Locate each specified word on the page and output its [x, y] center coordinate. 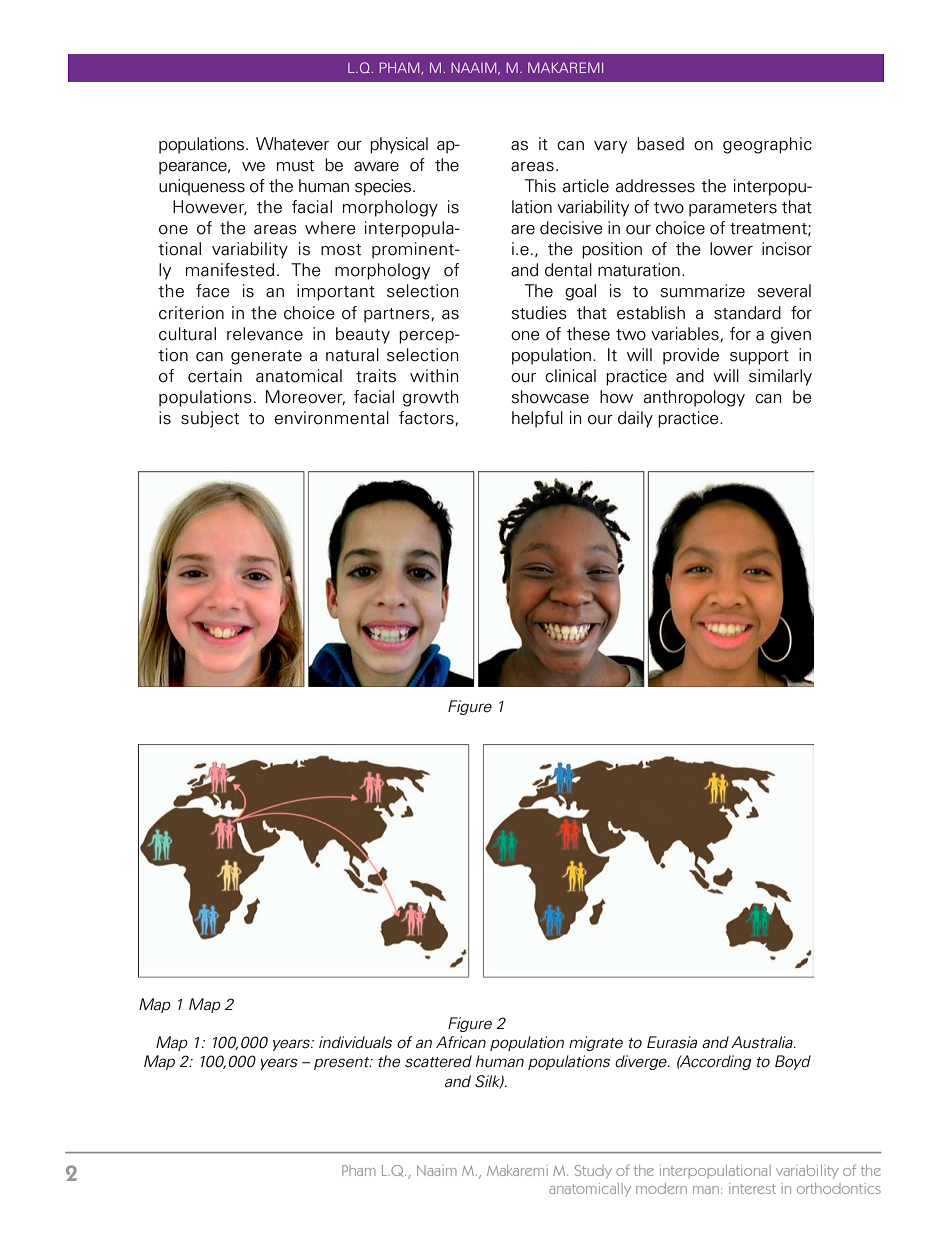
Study [593, 1172]
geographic [767, 145]
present [343, 1063]
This [540, 186]
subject [210, 419]
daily [635, 419]
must [295, 166]
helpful [537, 419]
